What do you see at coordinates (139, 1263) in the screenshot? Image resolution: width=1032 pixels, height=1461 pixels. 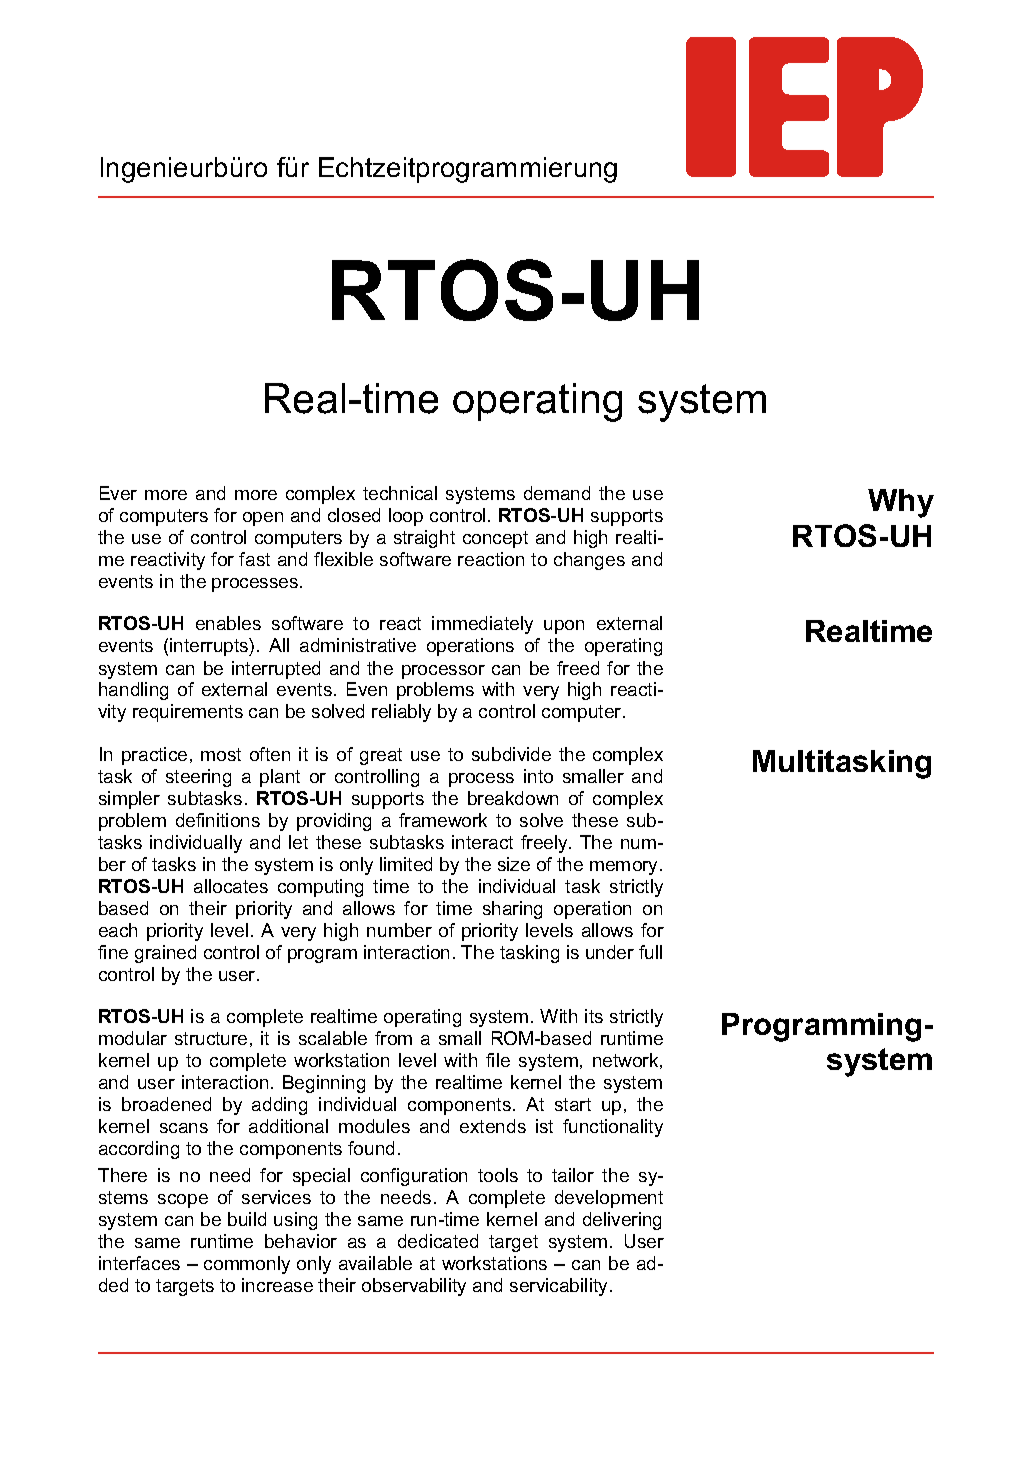 I see `interfaces` at bounding box center [139, 1263].
